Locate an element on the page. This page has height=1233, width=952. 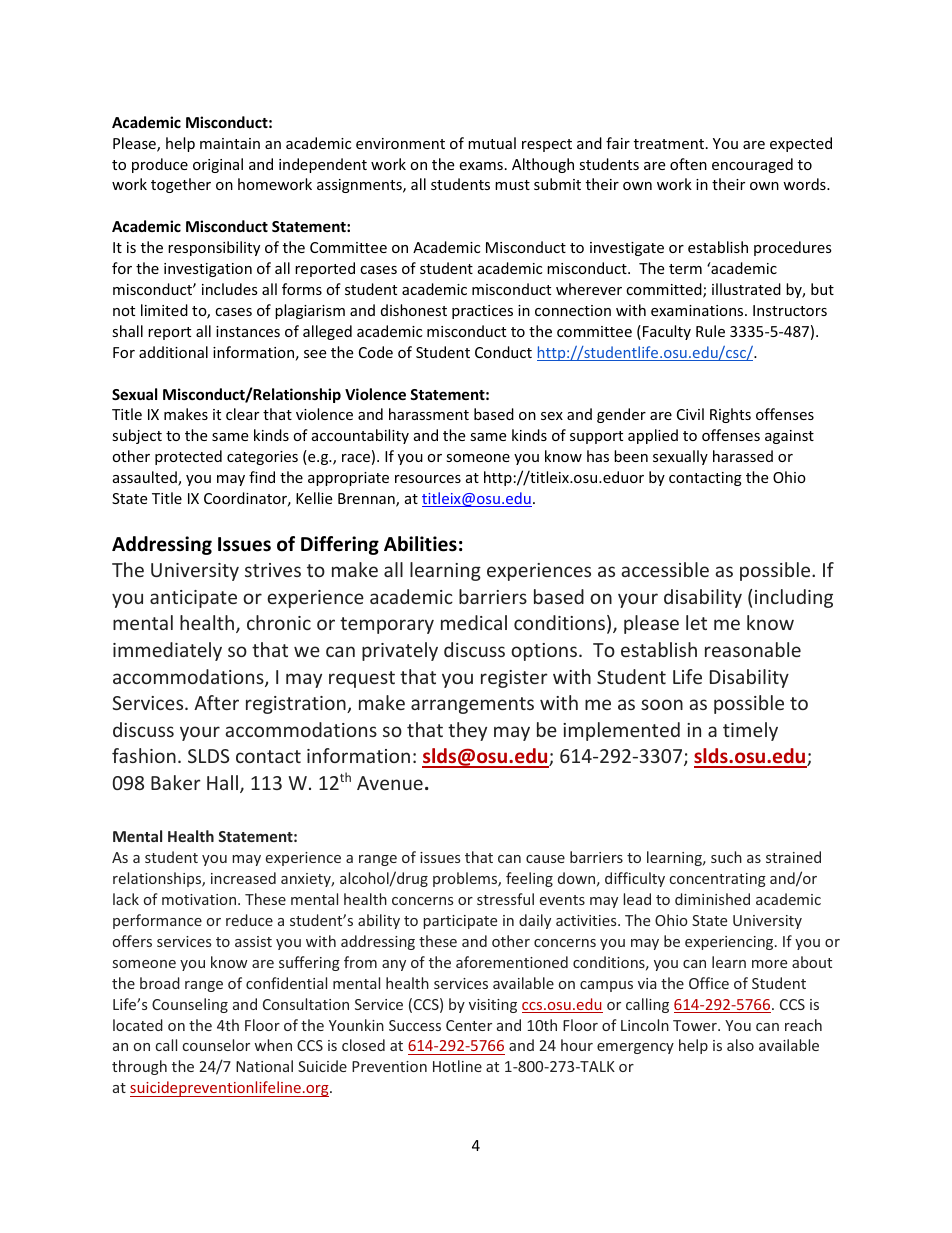
encouraged is located at coordinates (752, 165).
